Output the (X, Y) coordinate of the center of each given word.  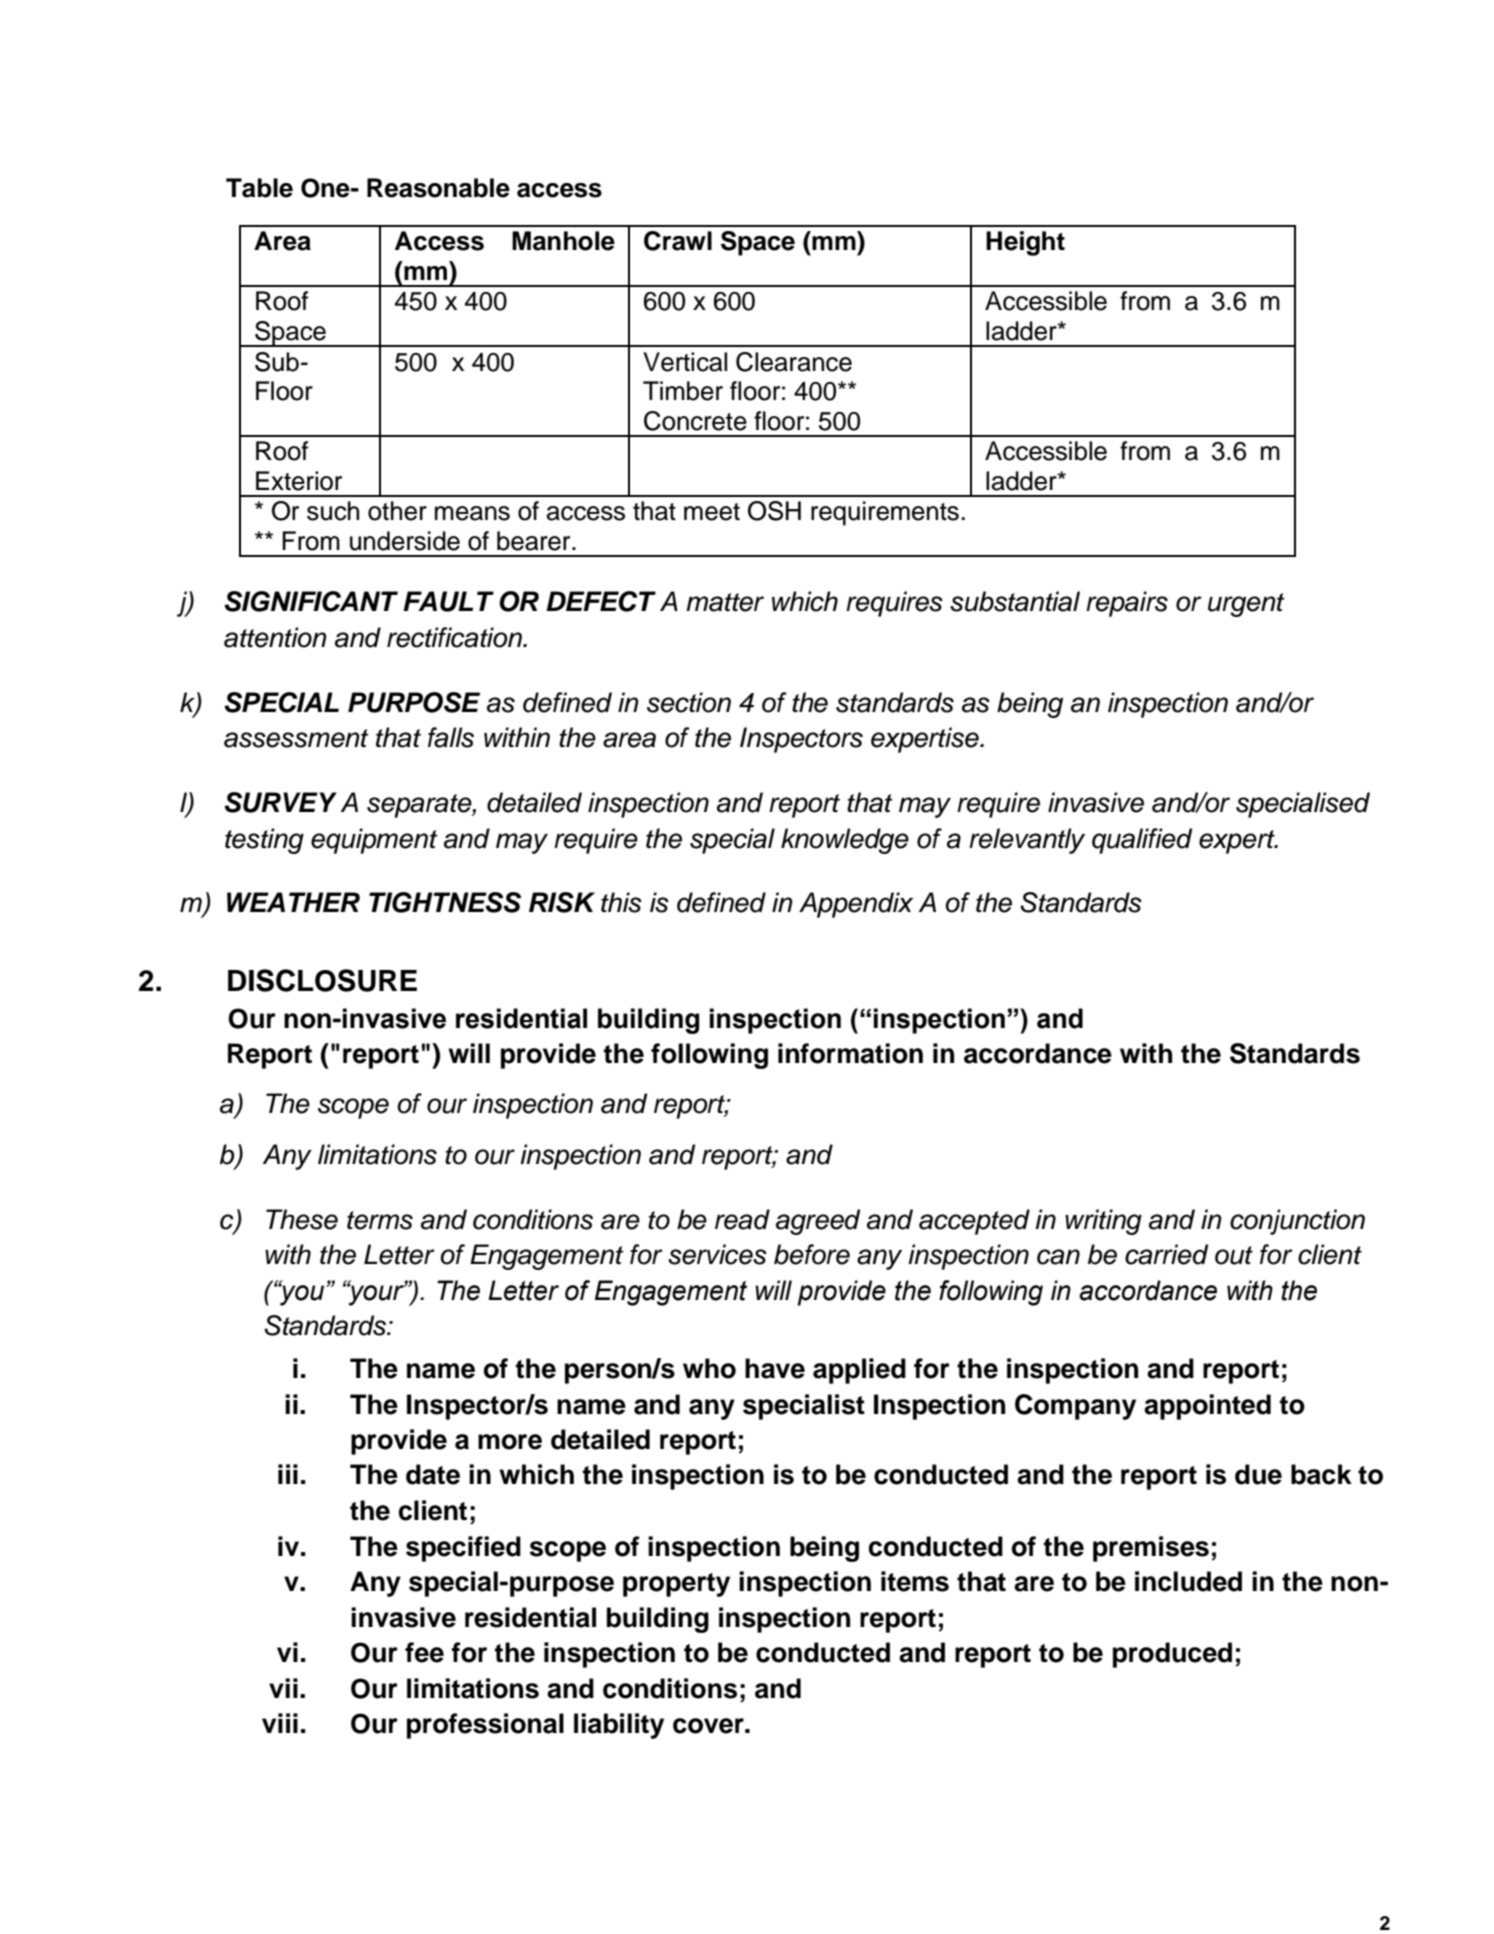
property (676, 1585)
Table (259, 188)
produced (1172, 1655)
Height (1025, 243)
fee (424, 1652)
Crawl (678, 241)
